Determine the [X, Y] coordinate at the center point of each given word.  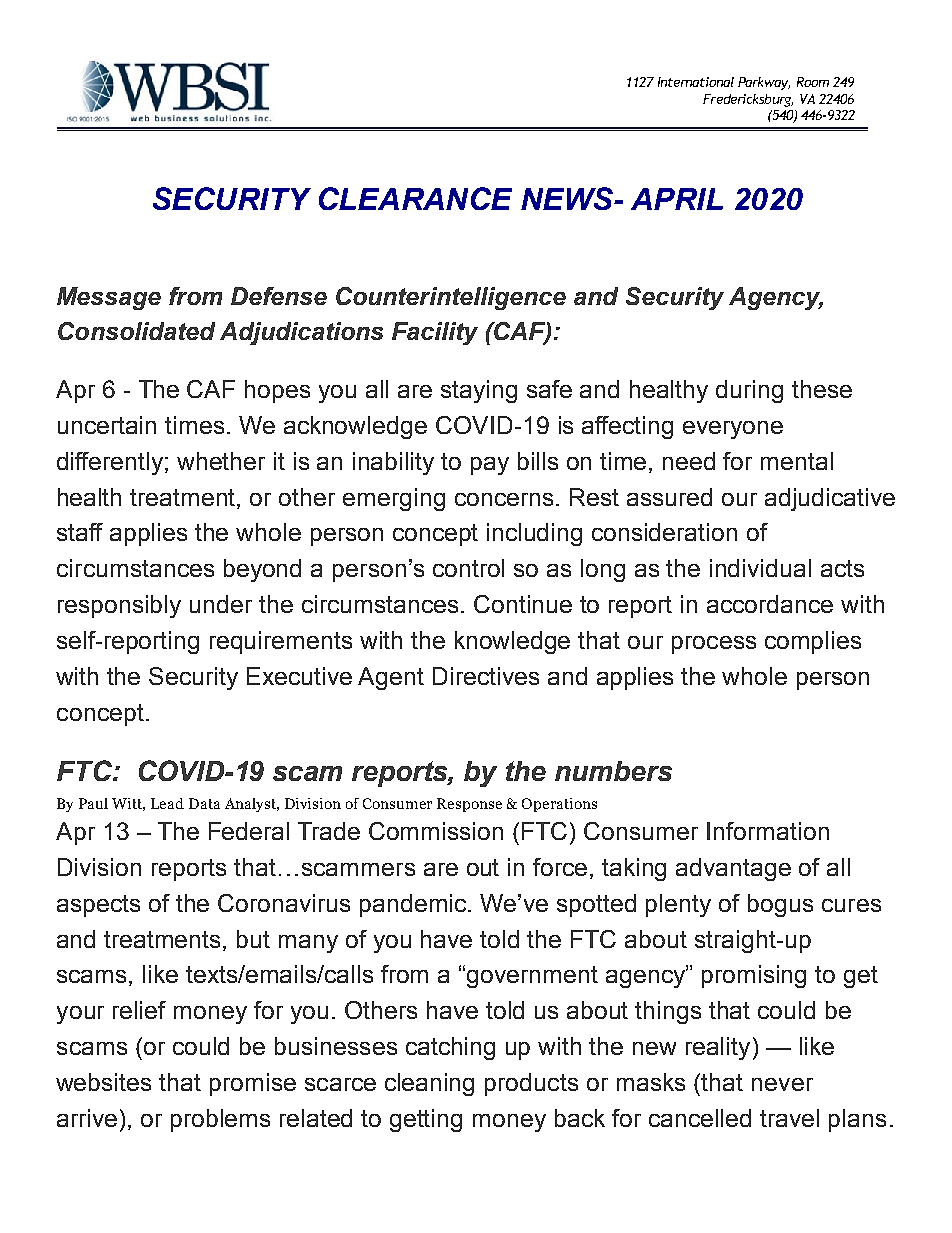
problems [220, 1120]
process [714, 645]
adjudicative [830, 499]
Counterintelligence [451, 298]
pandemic [414, 905]
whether [221, 461]
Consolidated [136, 331]
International [696, 82]
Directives [486, 676]
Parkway [764, 83]
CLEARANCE [415, 198]
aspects [98, 906]
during [749, 391]
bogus [780, 905]
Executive [299, 676]
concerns [504, 499]
